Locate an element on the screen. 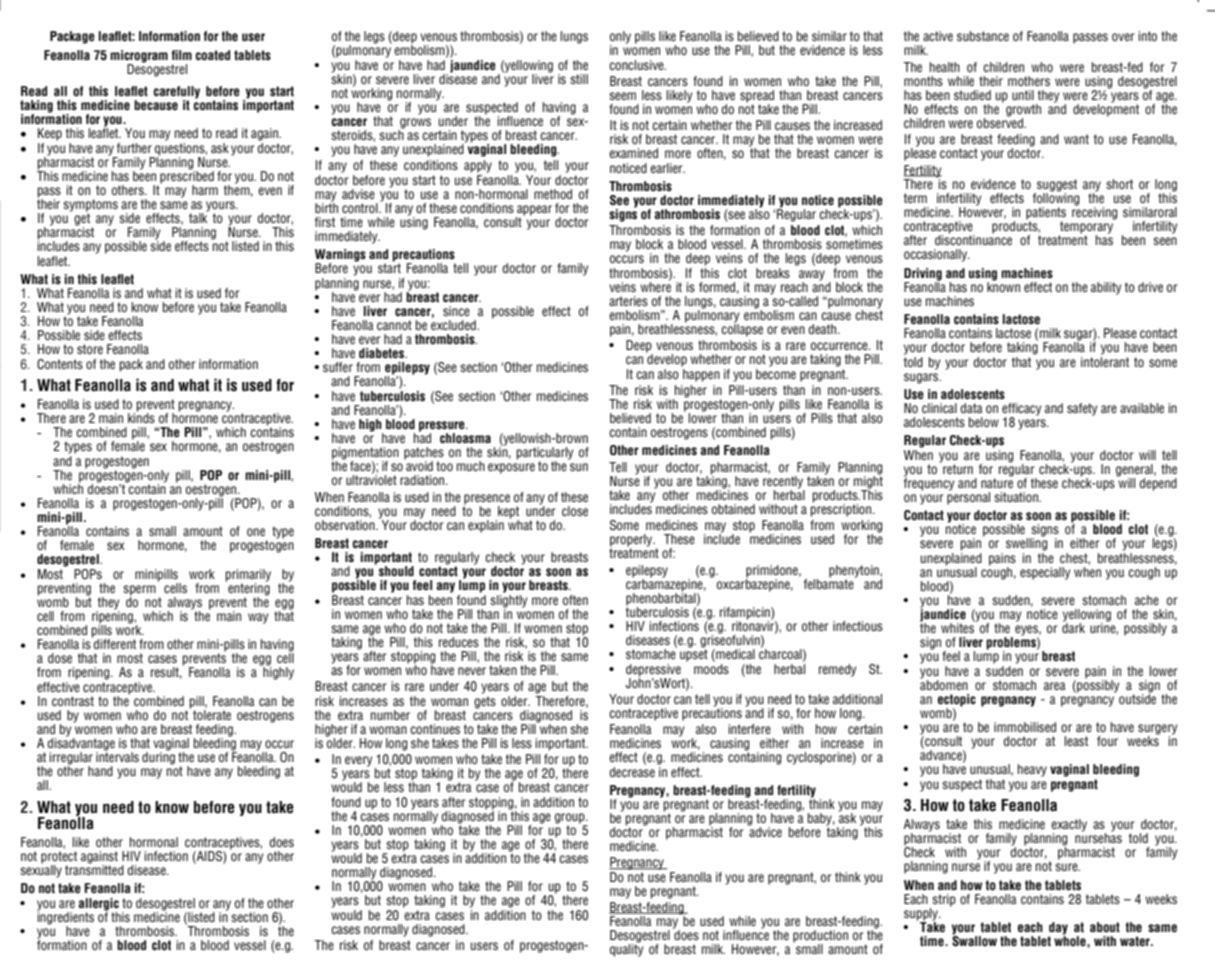  transmitted is located at coordinates (94, 869).
